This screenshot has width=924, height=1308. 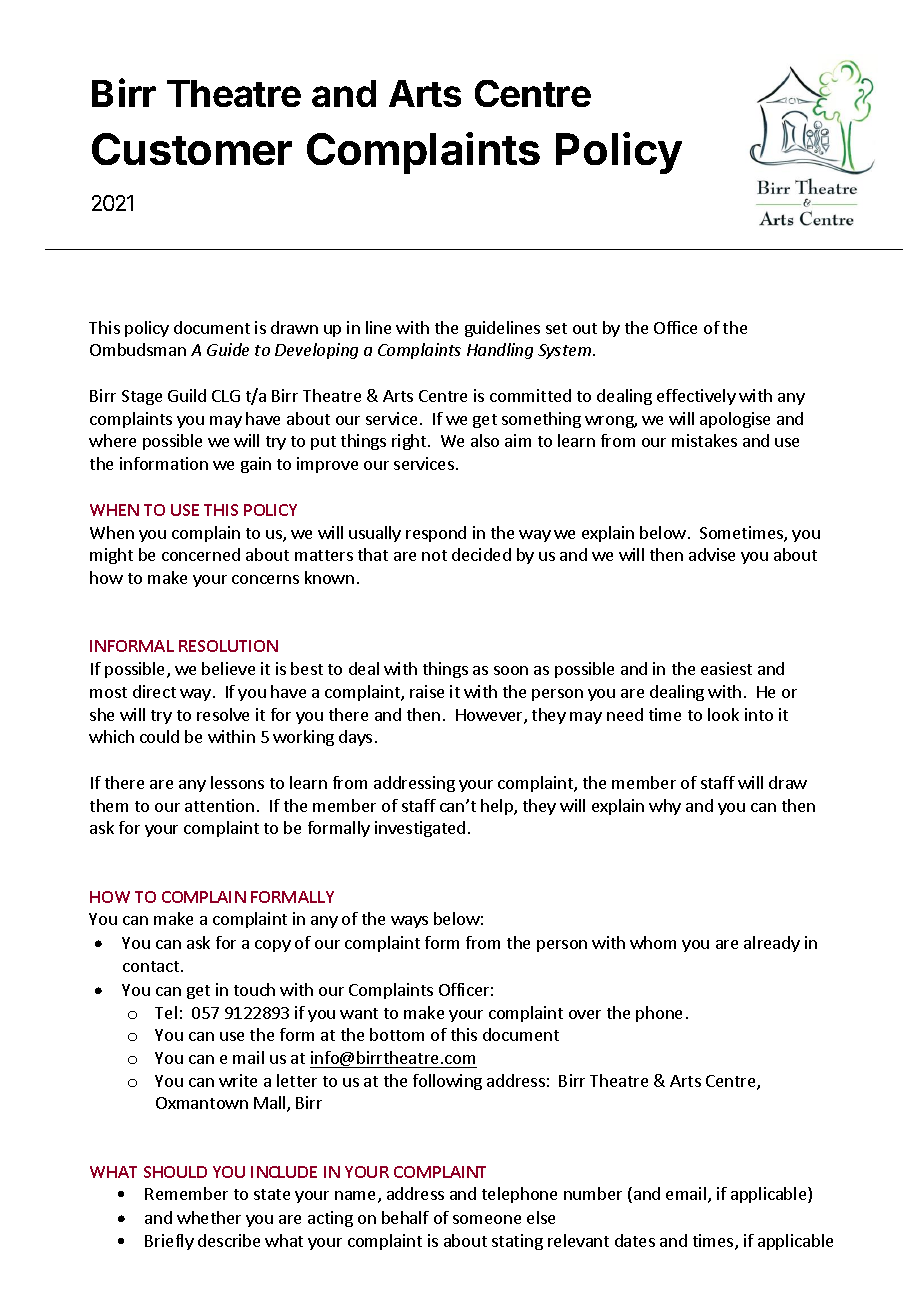 What do you see at coordinates (192, 149) in the screenshot?
I see `Customer` at bounding box center [192, 149].
